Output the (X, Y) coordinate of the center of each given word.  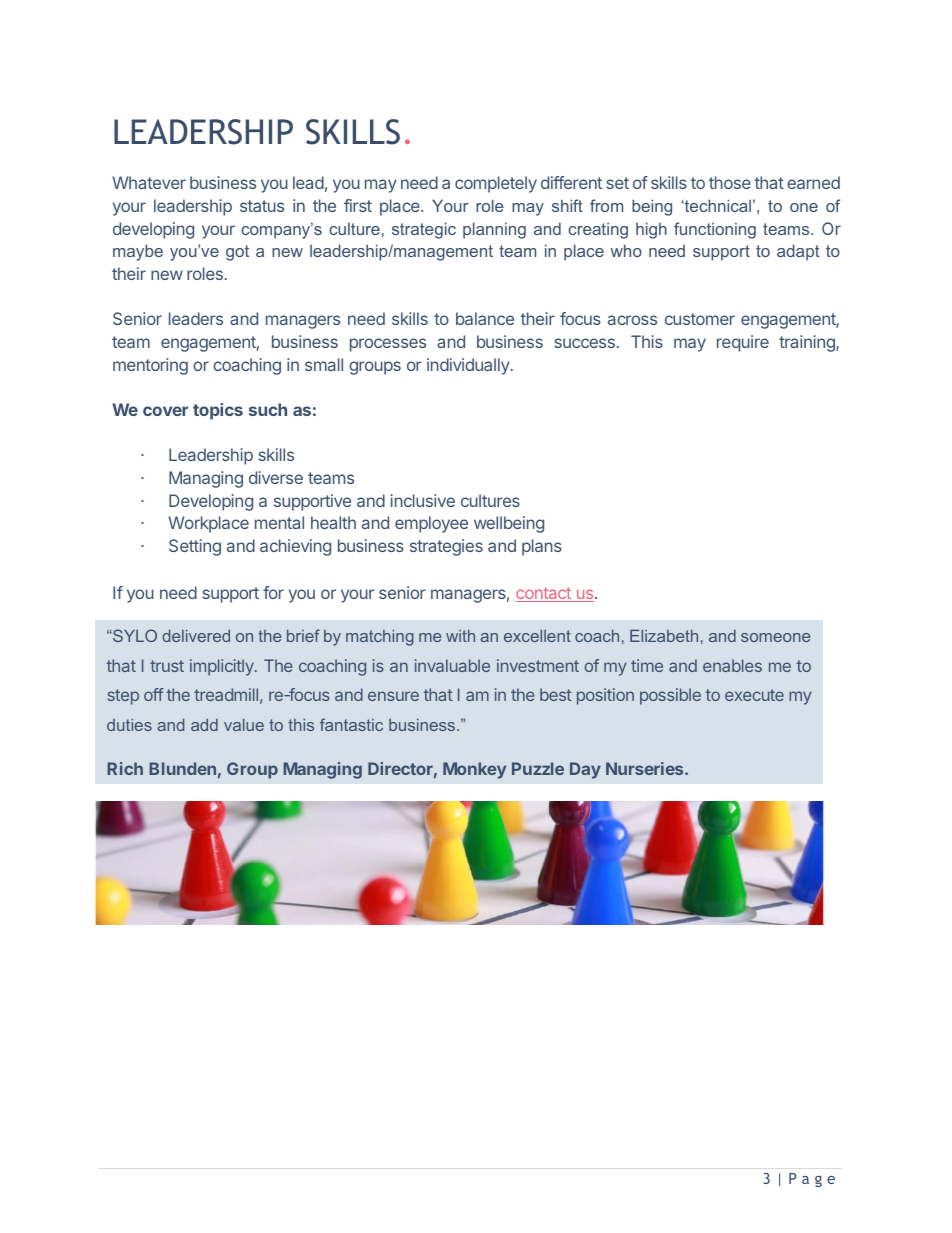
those (730, 182)
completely (496, 184)
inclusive (423, 500)
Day (585, 770)
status (262, 206)
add (204, 725)
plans (542, 547)
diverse (276, 477)
